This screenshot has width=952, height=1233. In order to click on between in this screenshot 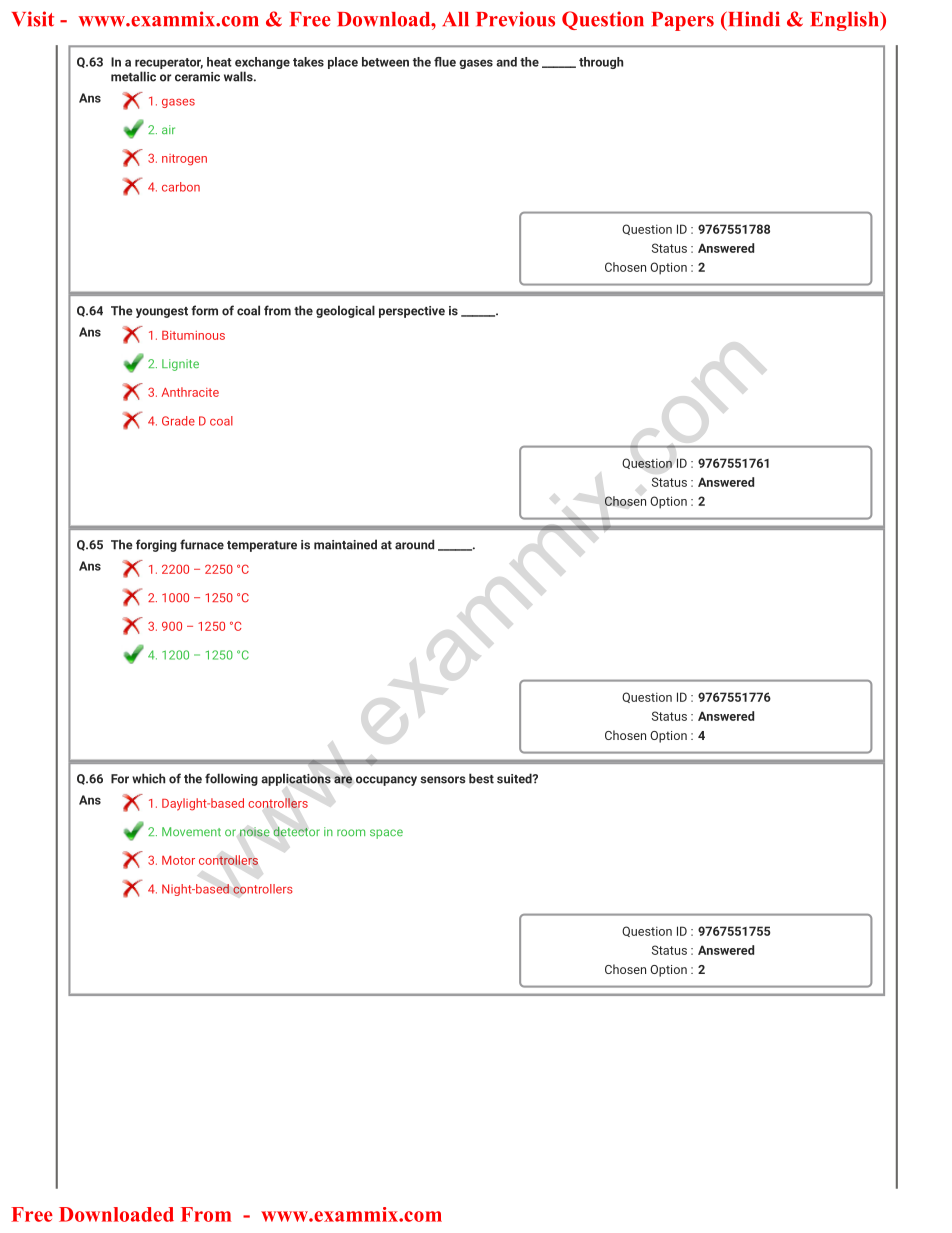, I will do `click(385, 62)`.
